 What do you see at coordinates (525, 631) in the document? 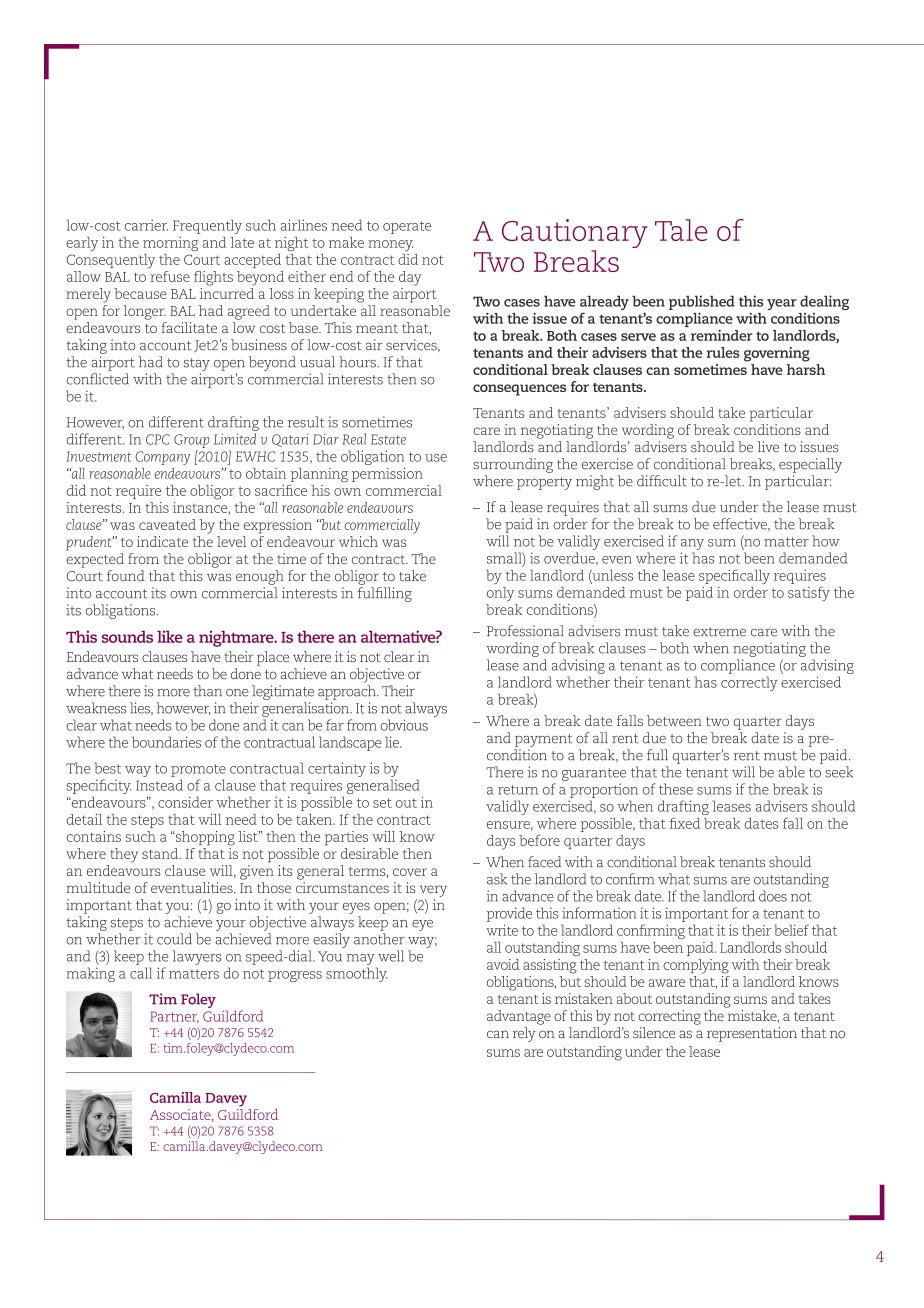
I see `Professional` at bounding box center [525, 631].
